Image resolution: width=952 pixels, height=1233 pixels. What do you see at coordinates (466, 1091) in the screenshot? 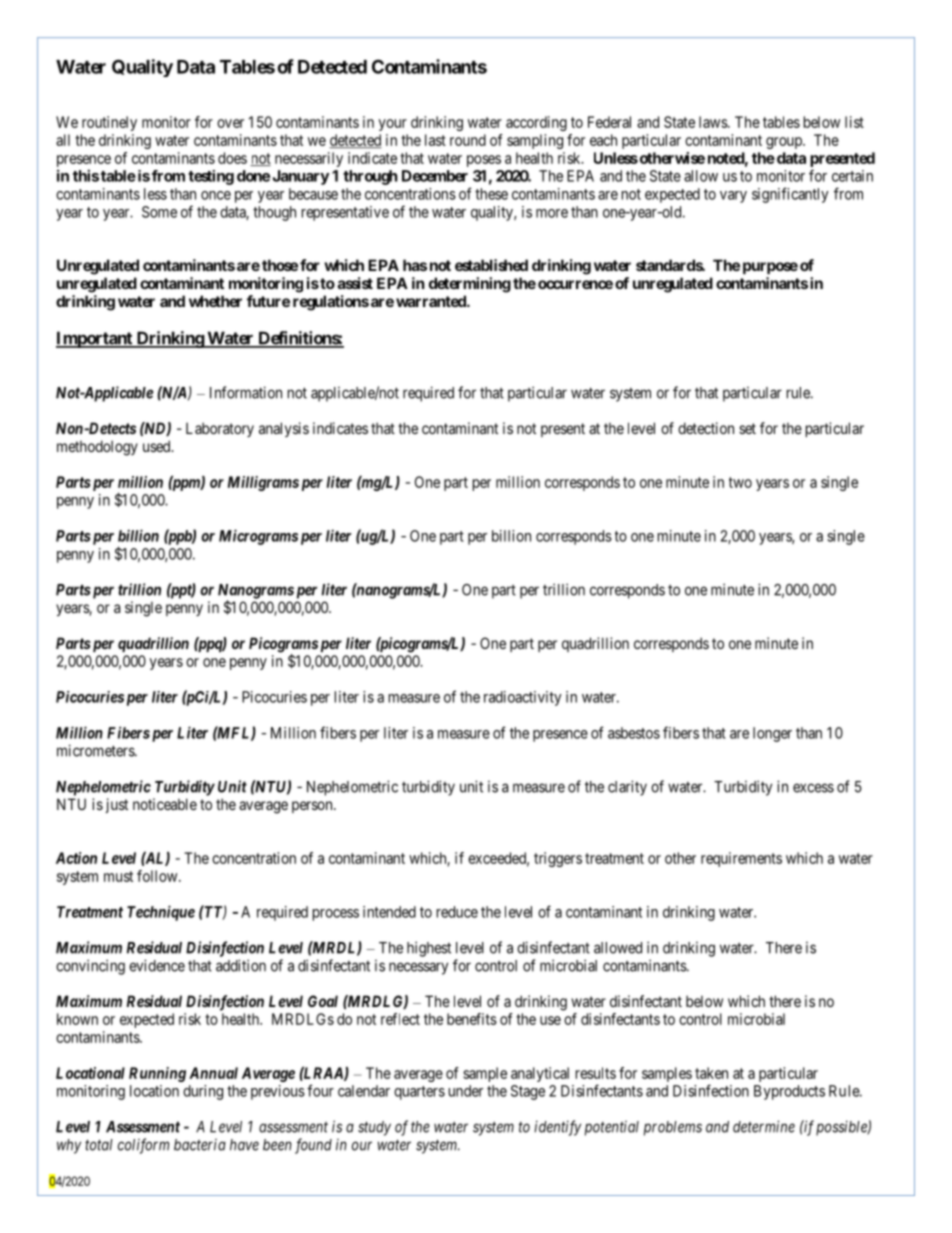
I see `under` at bounding box center [466, 1091].
